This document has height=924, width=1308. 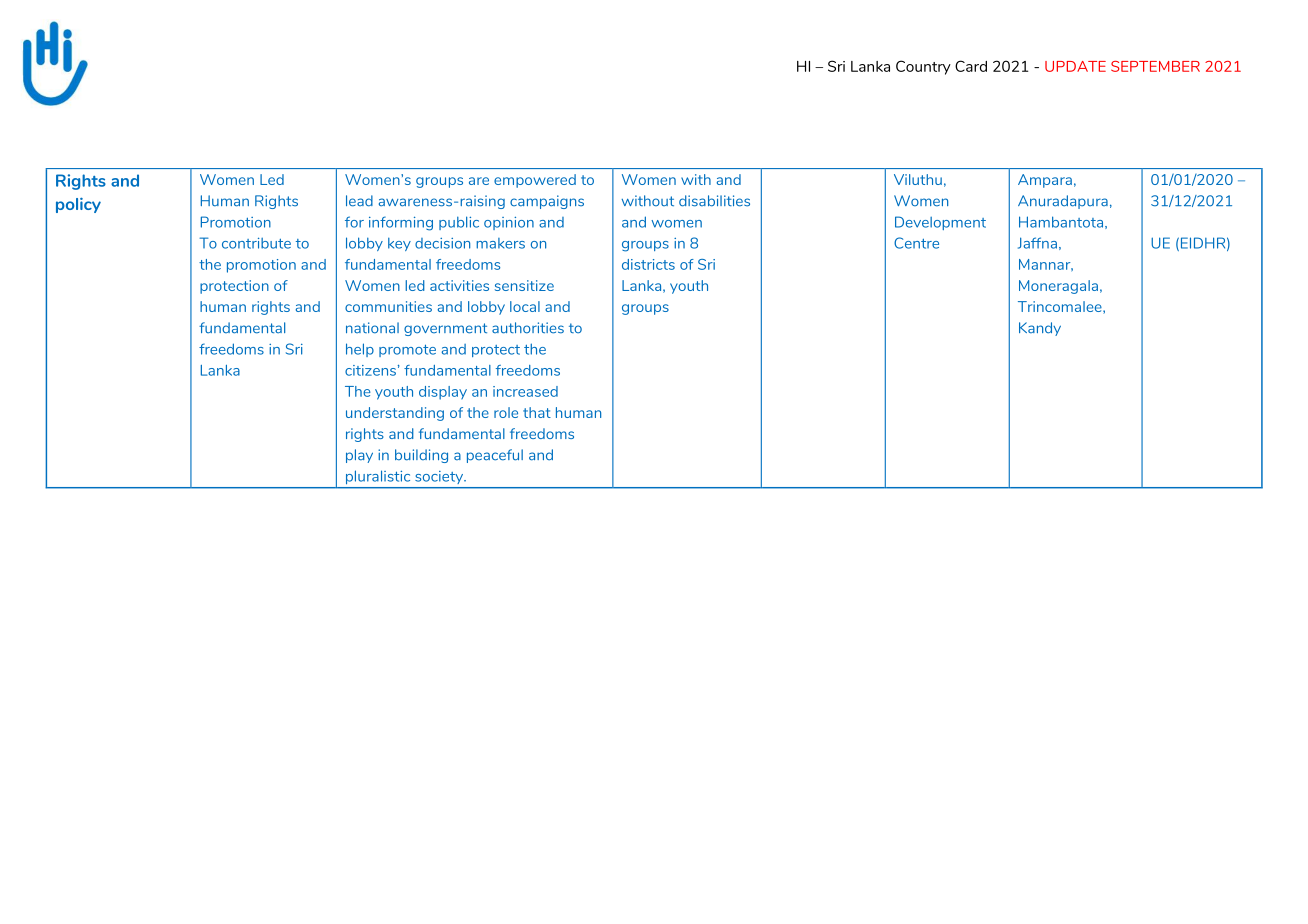 What do you see at coordinates (916, 243) in the document?
I see `Centre` at bounding box center [916, 243].
